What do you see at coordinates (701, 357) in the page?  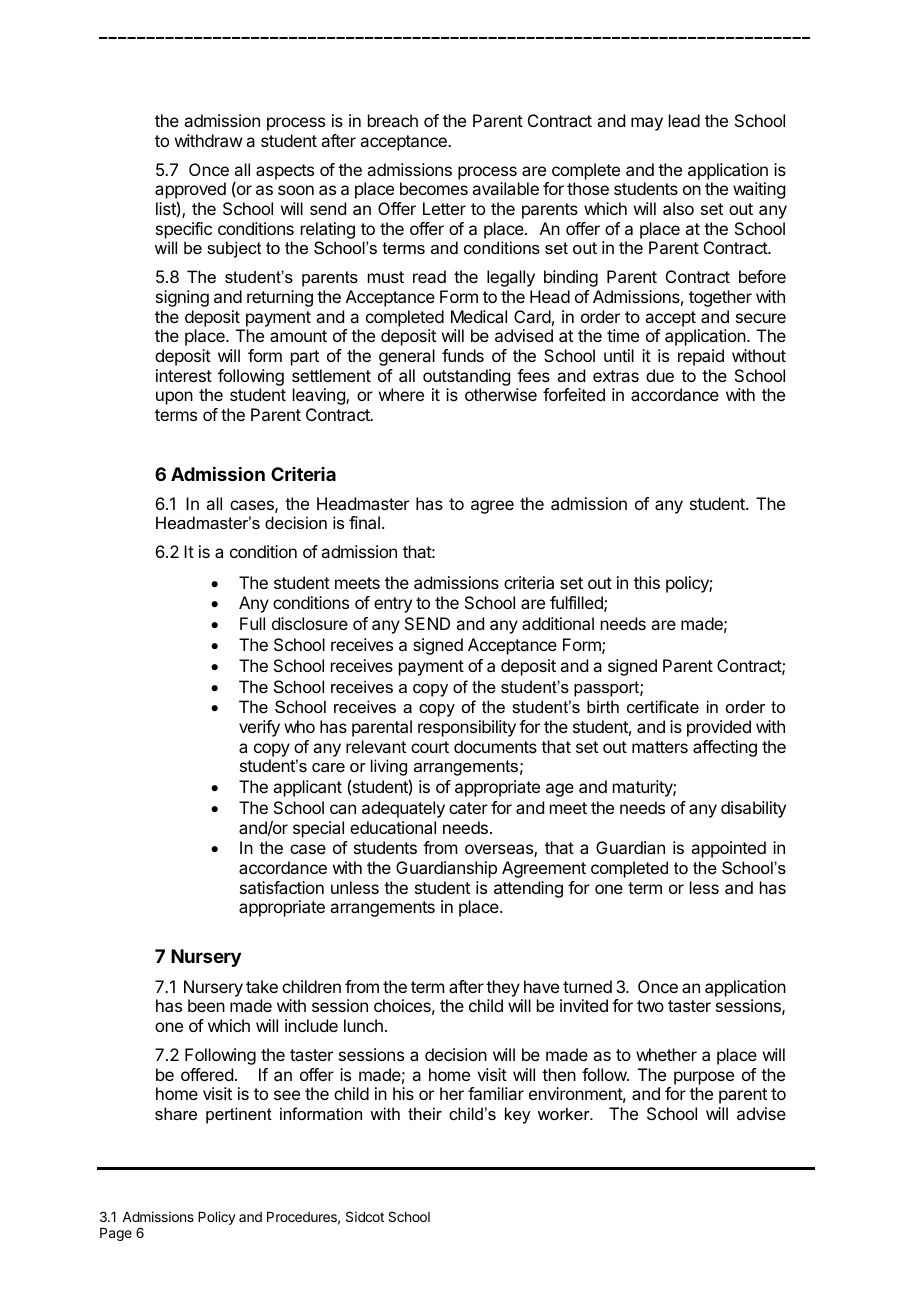 I see `repaid` at bounding box center [701, 357].
